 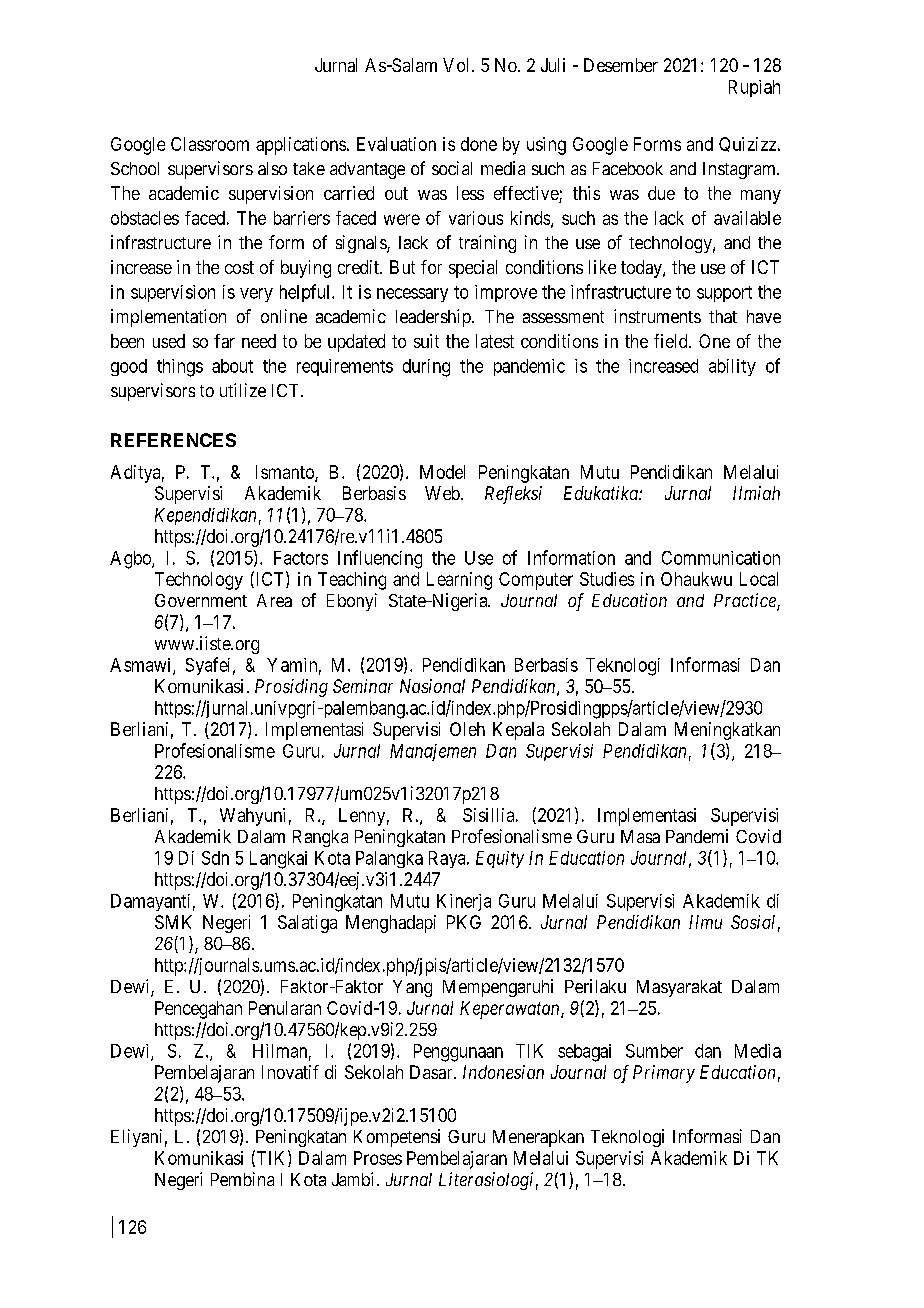 What do you see at coordinates (215, 858) in the screenshot?
I see `Sdn` at bounding box center [215, 858].
